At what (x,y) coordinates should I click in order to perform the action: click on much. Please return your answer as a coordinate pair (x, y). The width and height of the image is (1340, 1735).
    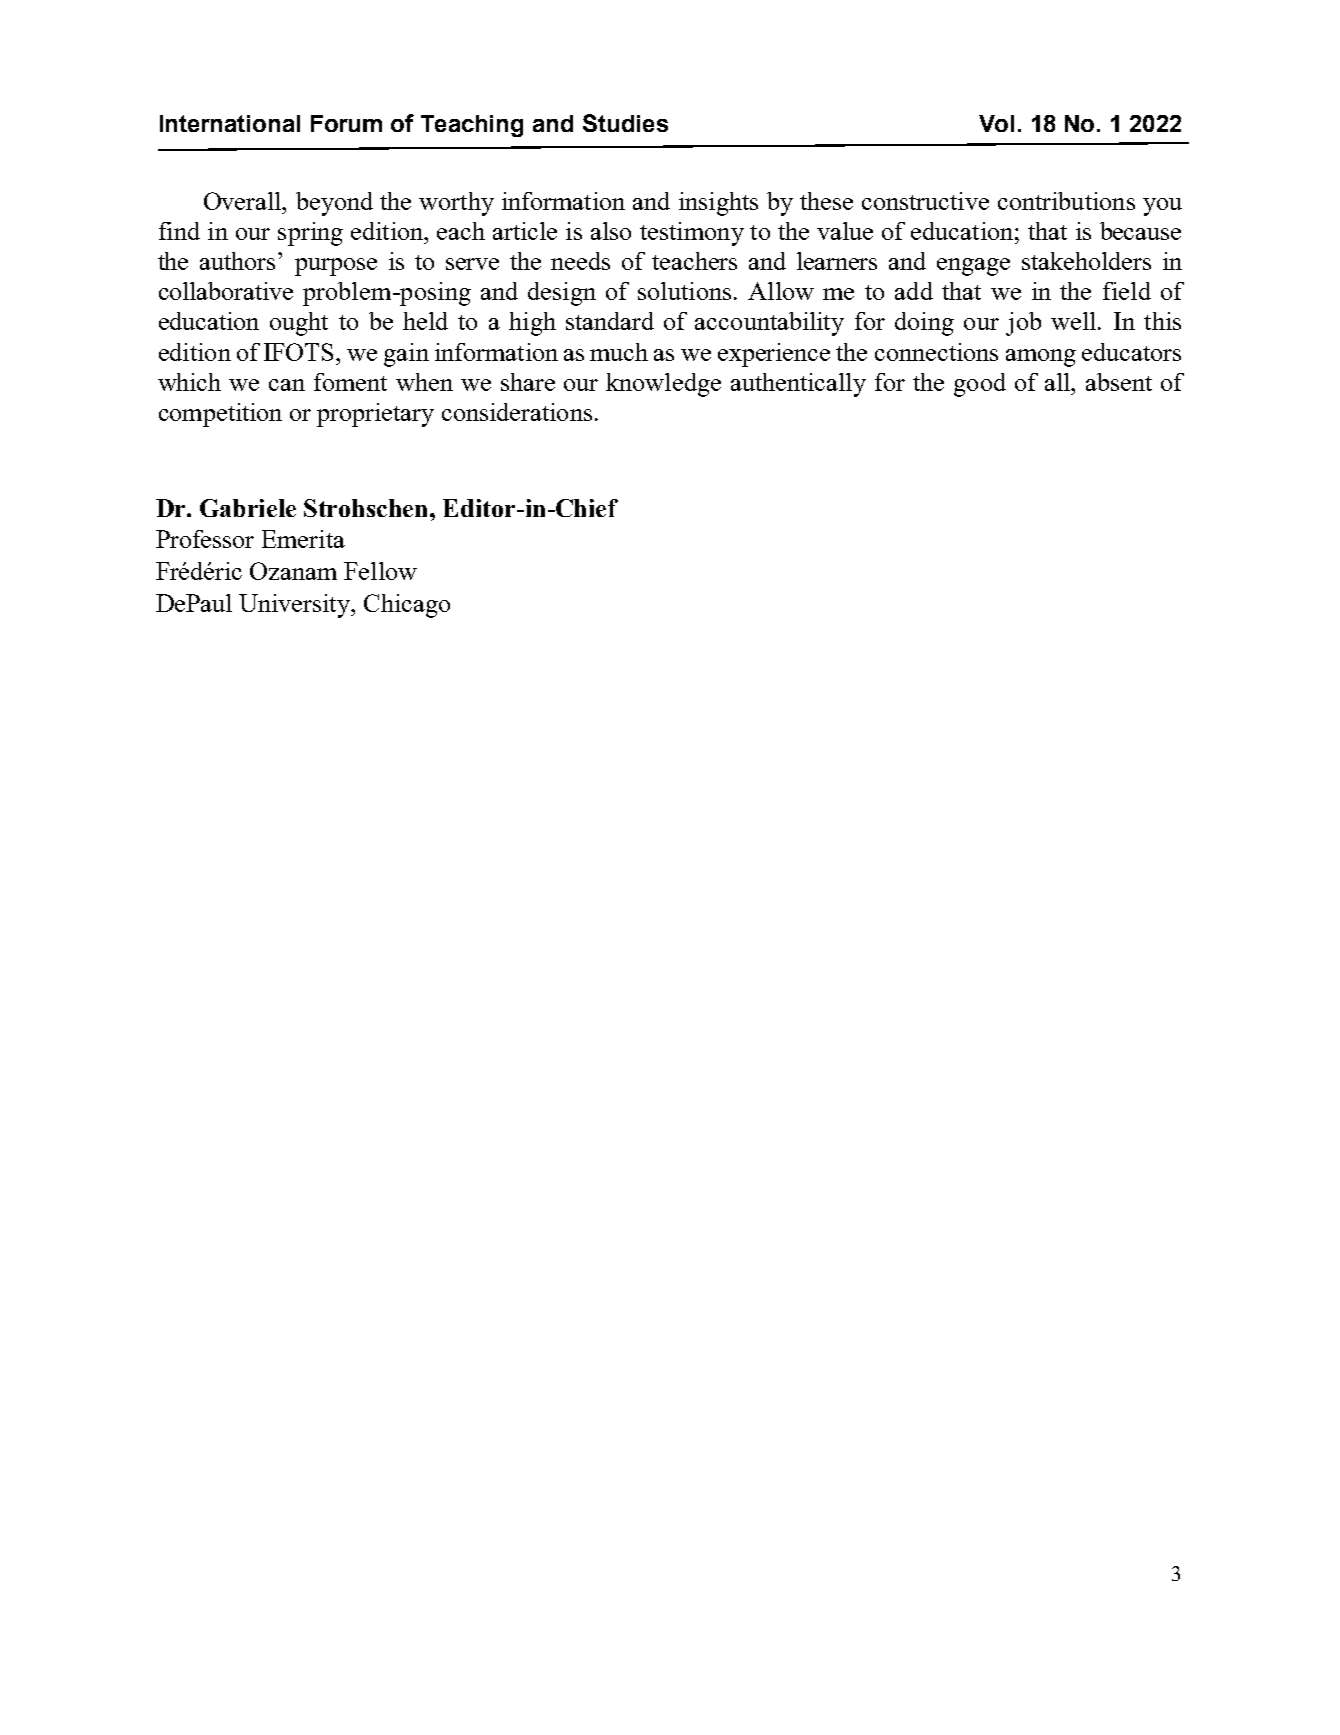
    Looking at the image, I should click on (619, 352).
